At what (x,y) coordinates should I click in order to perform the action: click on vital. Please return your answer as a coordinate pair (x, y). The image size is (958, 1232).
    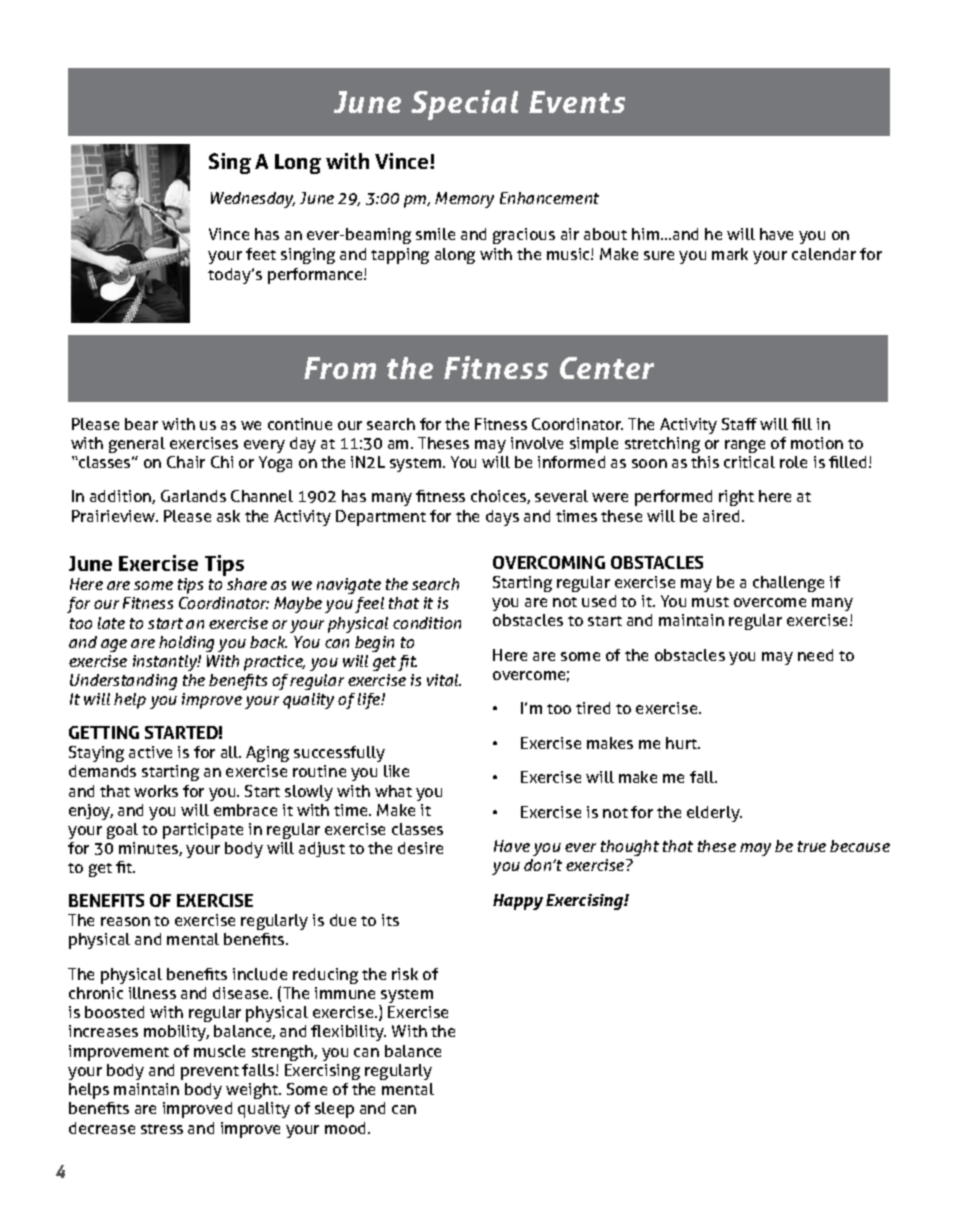
    Looking at the image, I should click on (444, 680).
